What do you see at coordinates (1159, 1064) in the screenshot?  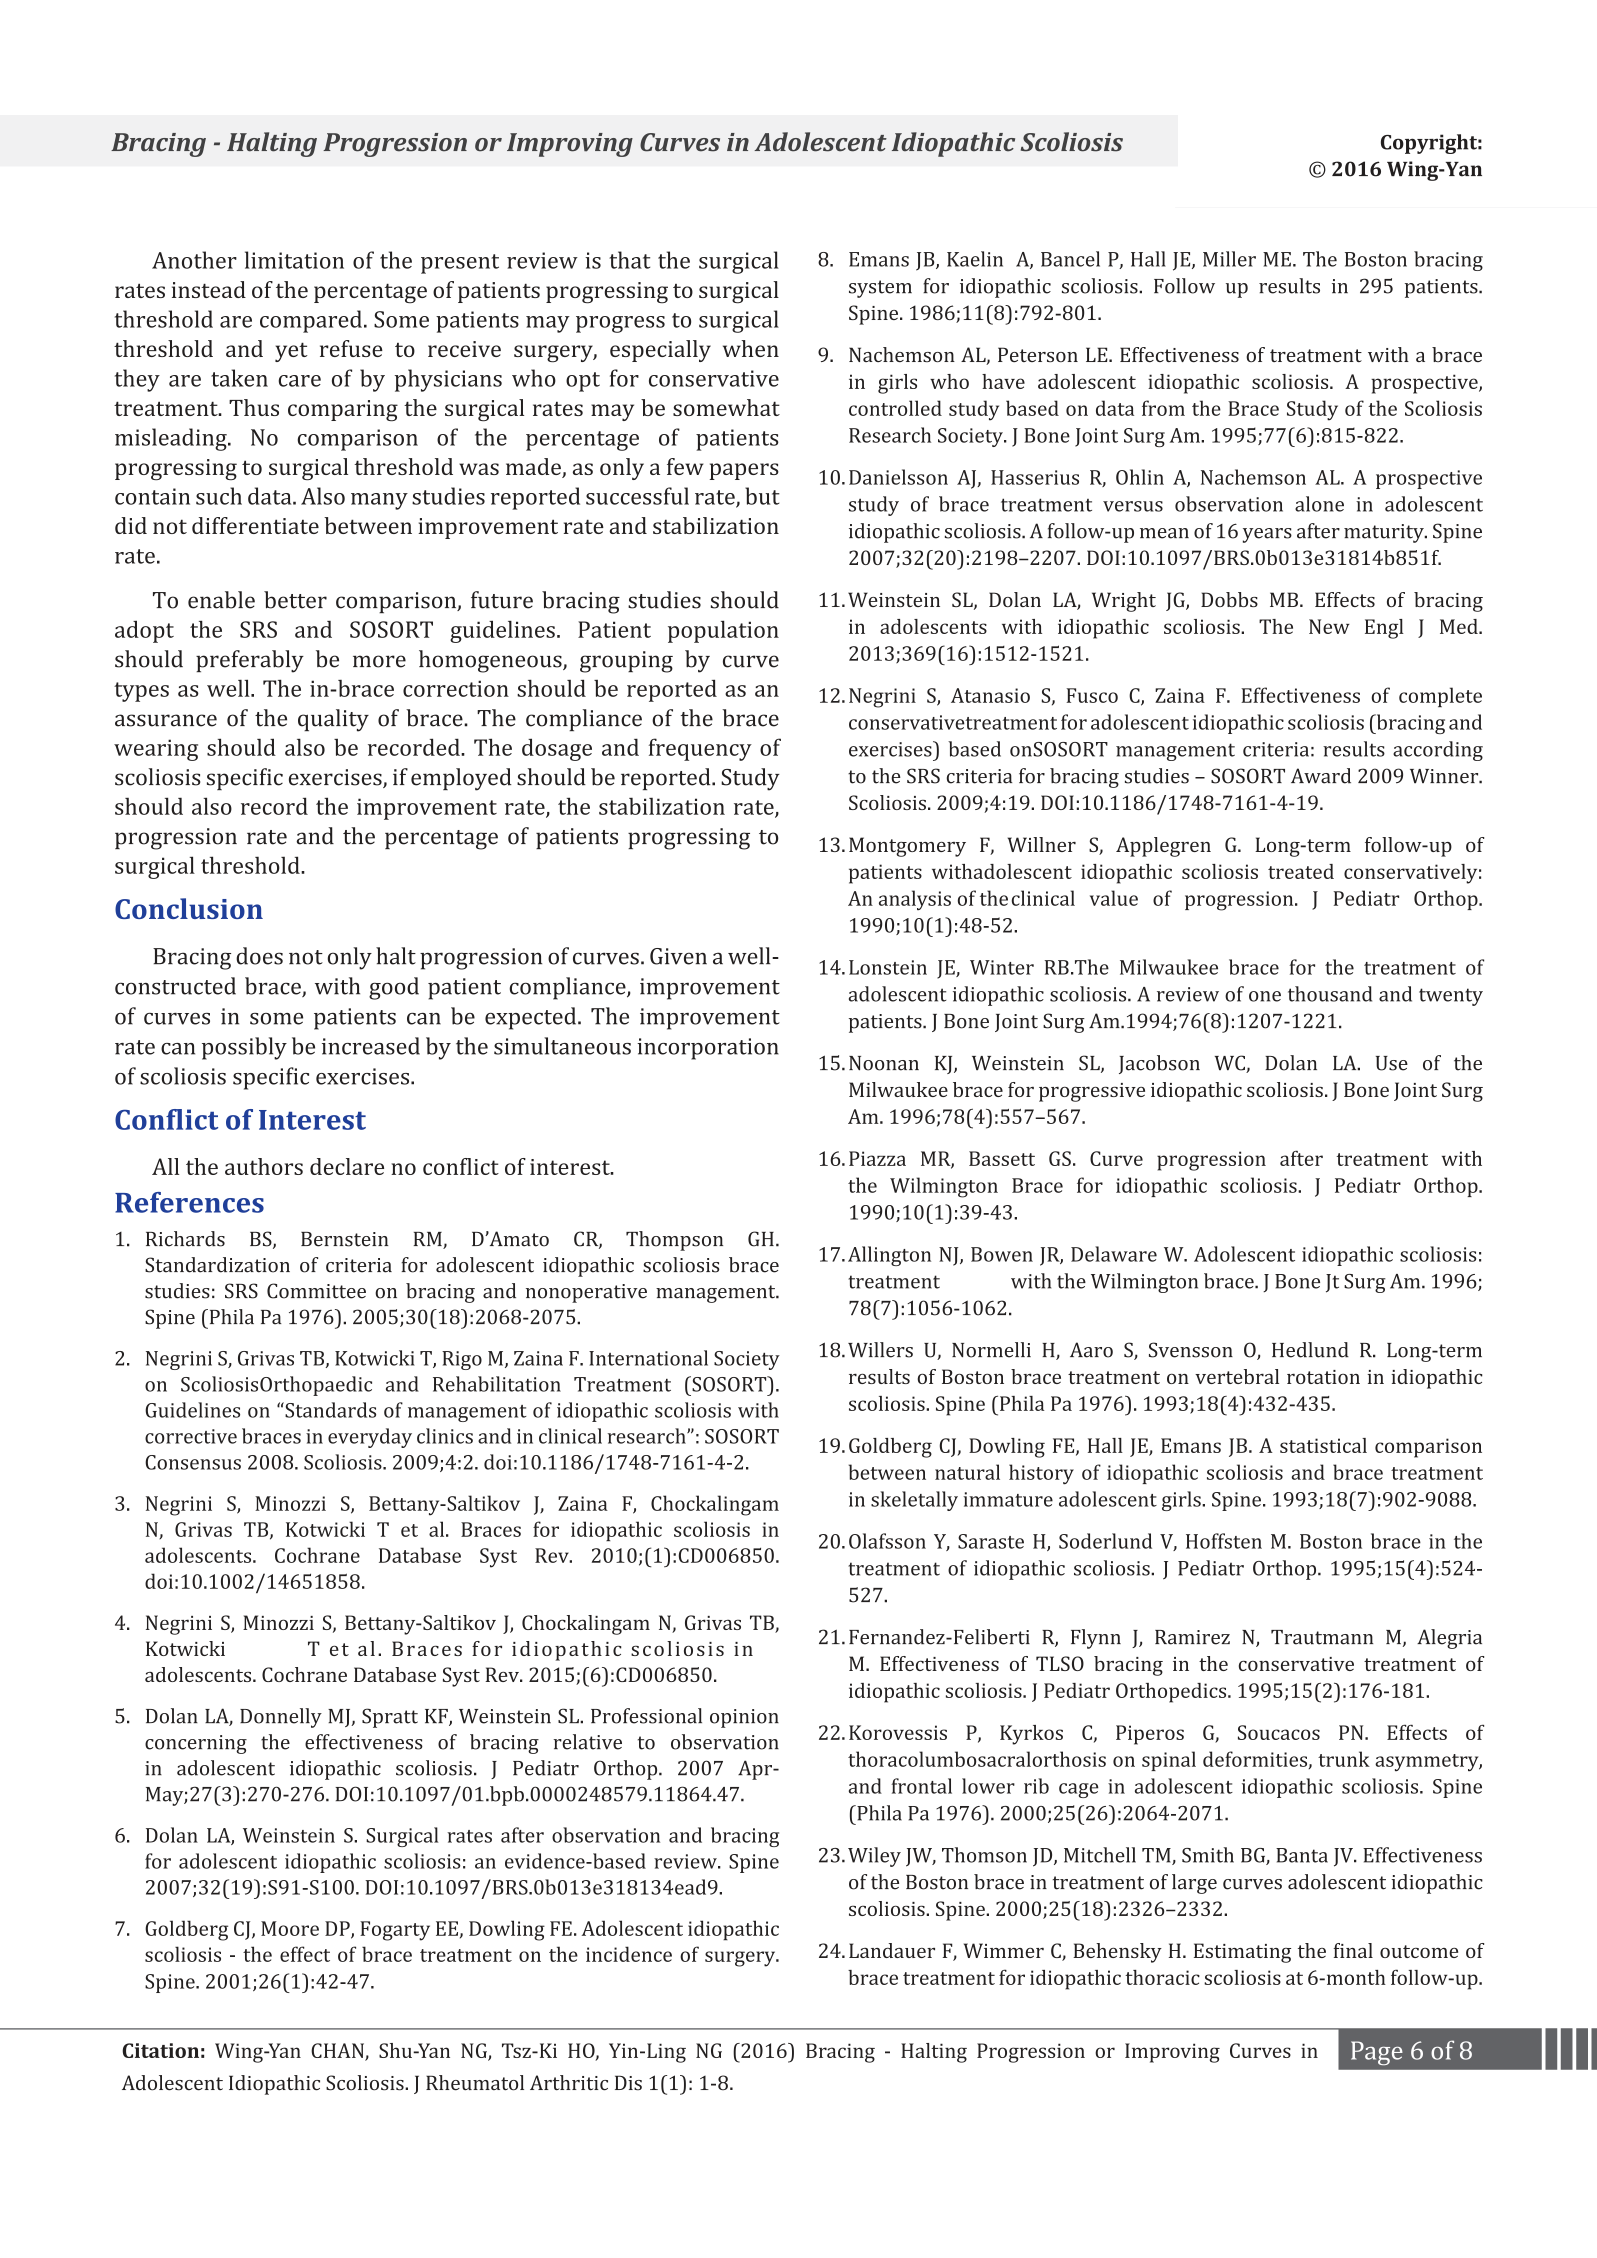 I see `Jacobson` at bounding box center [1159, 1064].
